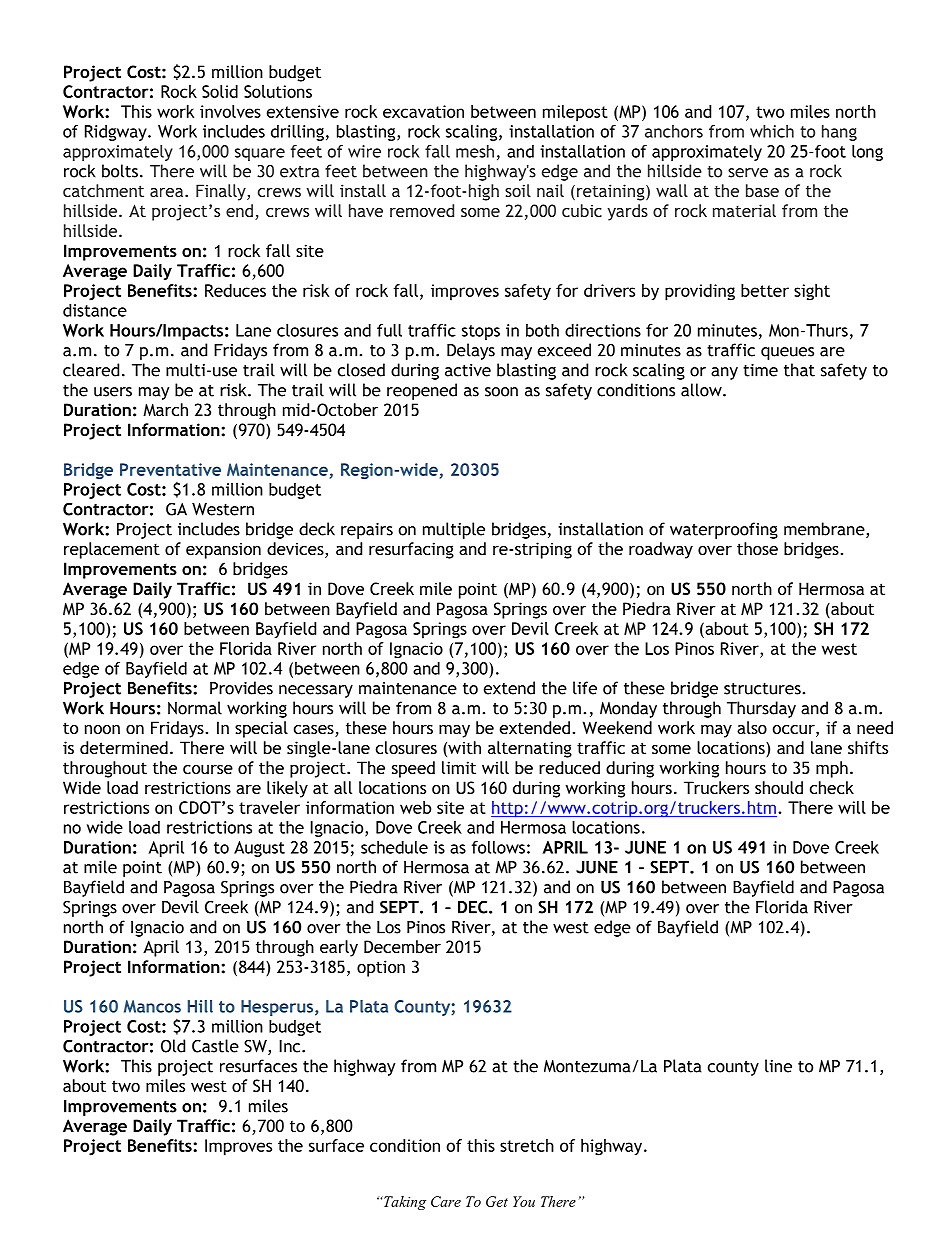 The image size is (952, 1233). Describe the element at coordinates (772, 131) in the screenshot. I see `which` at that location.
